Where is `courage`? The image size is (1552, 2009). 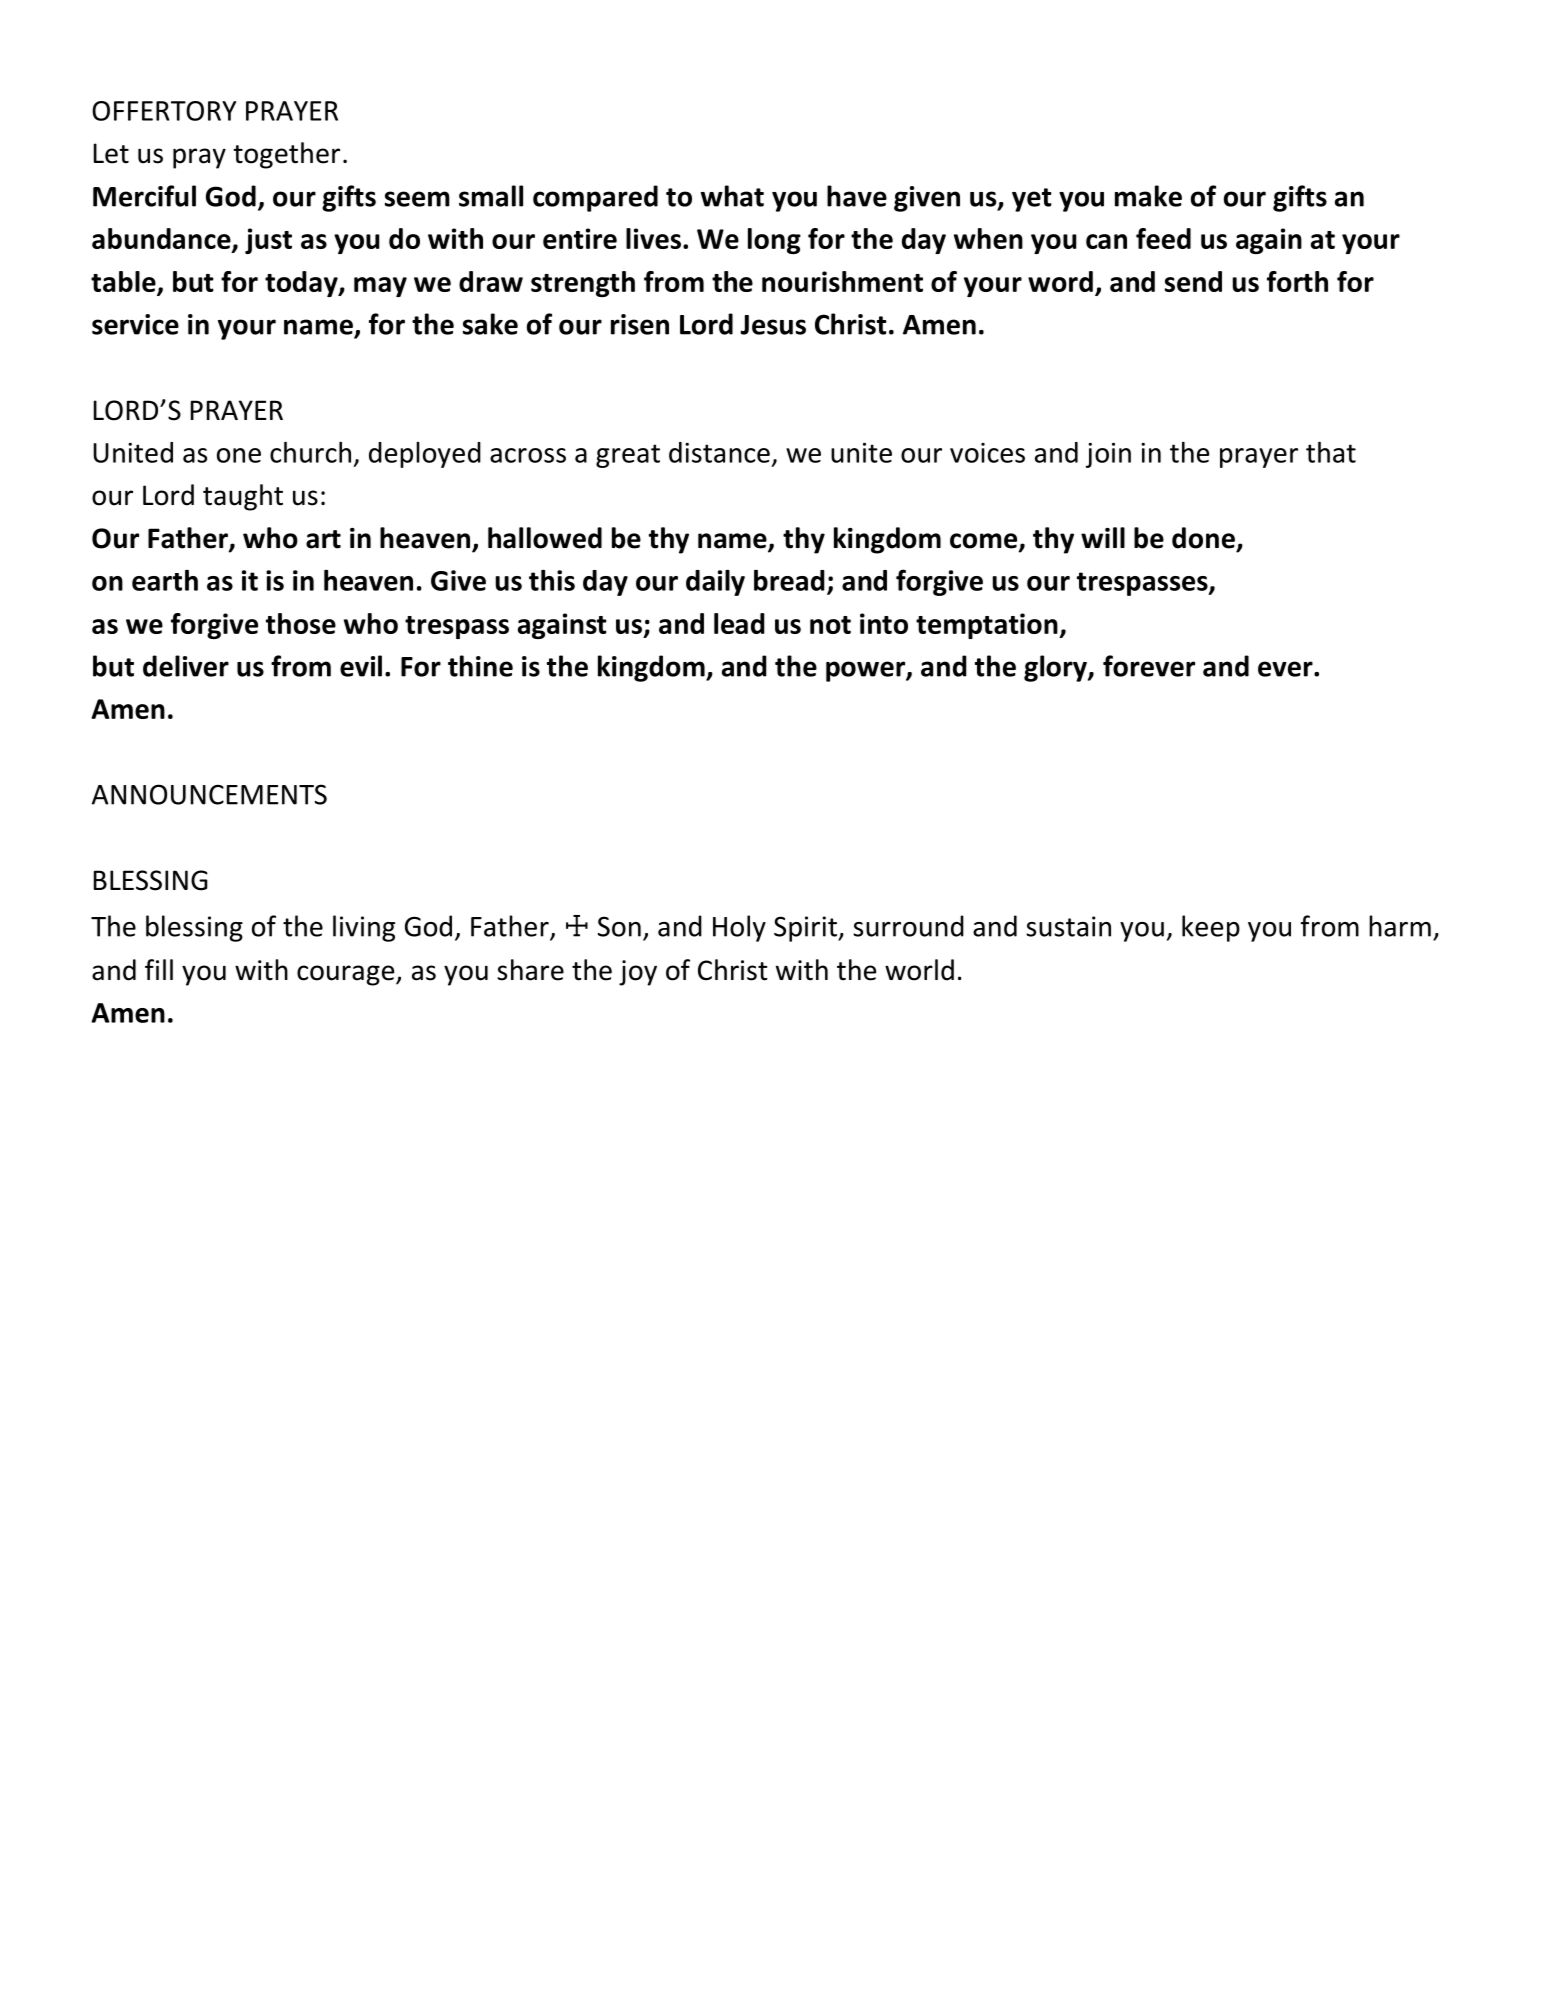 courage is located at coordinates (347, 975).
